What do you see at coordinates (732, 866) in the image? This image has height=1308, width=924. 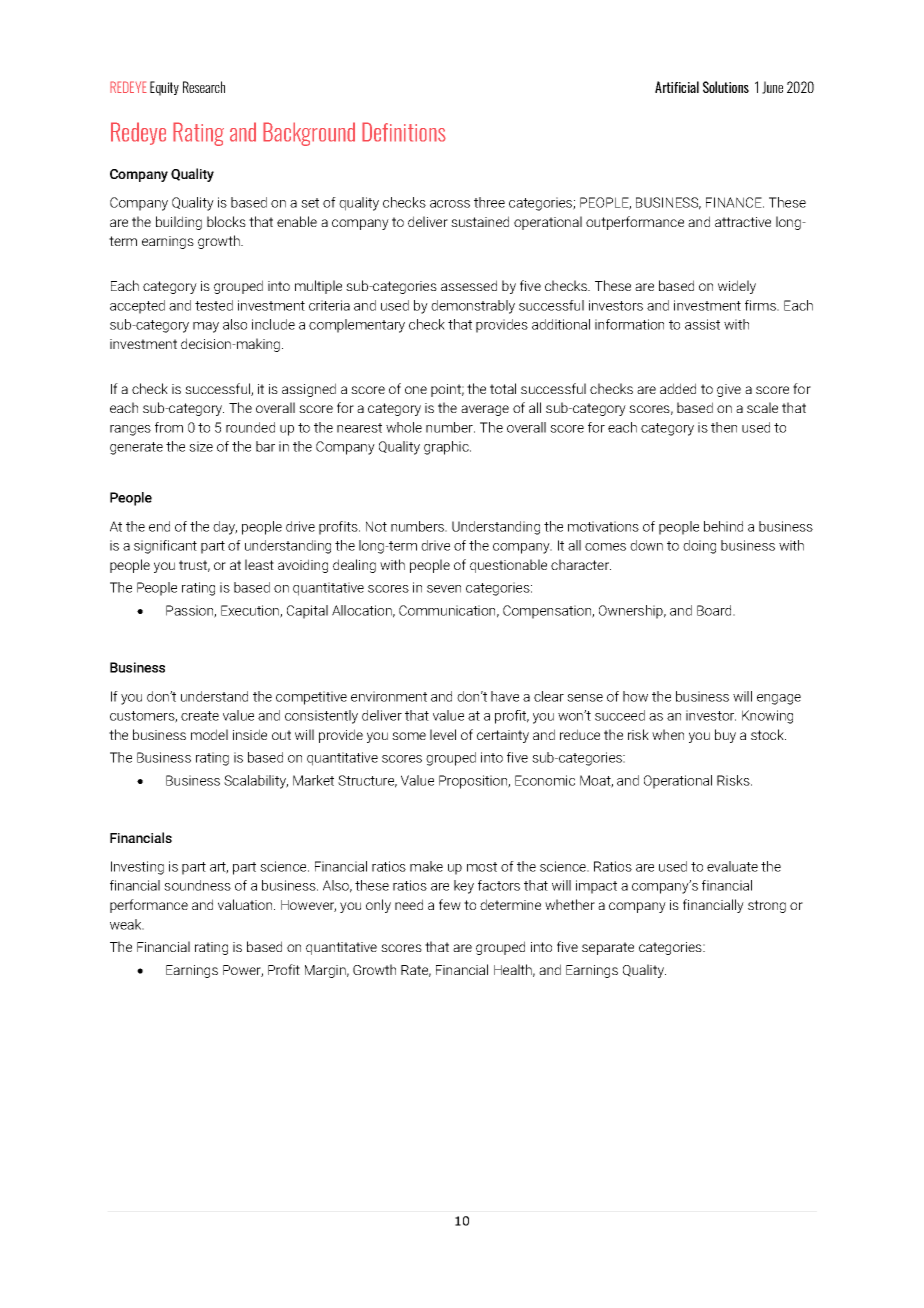 I see `evaluate` at bounding box center [732, 866].
